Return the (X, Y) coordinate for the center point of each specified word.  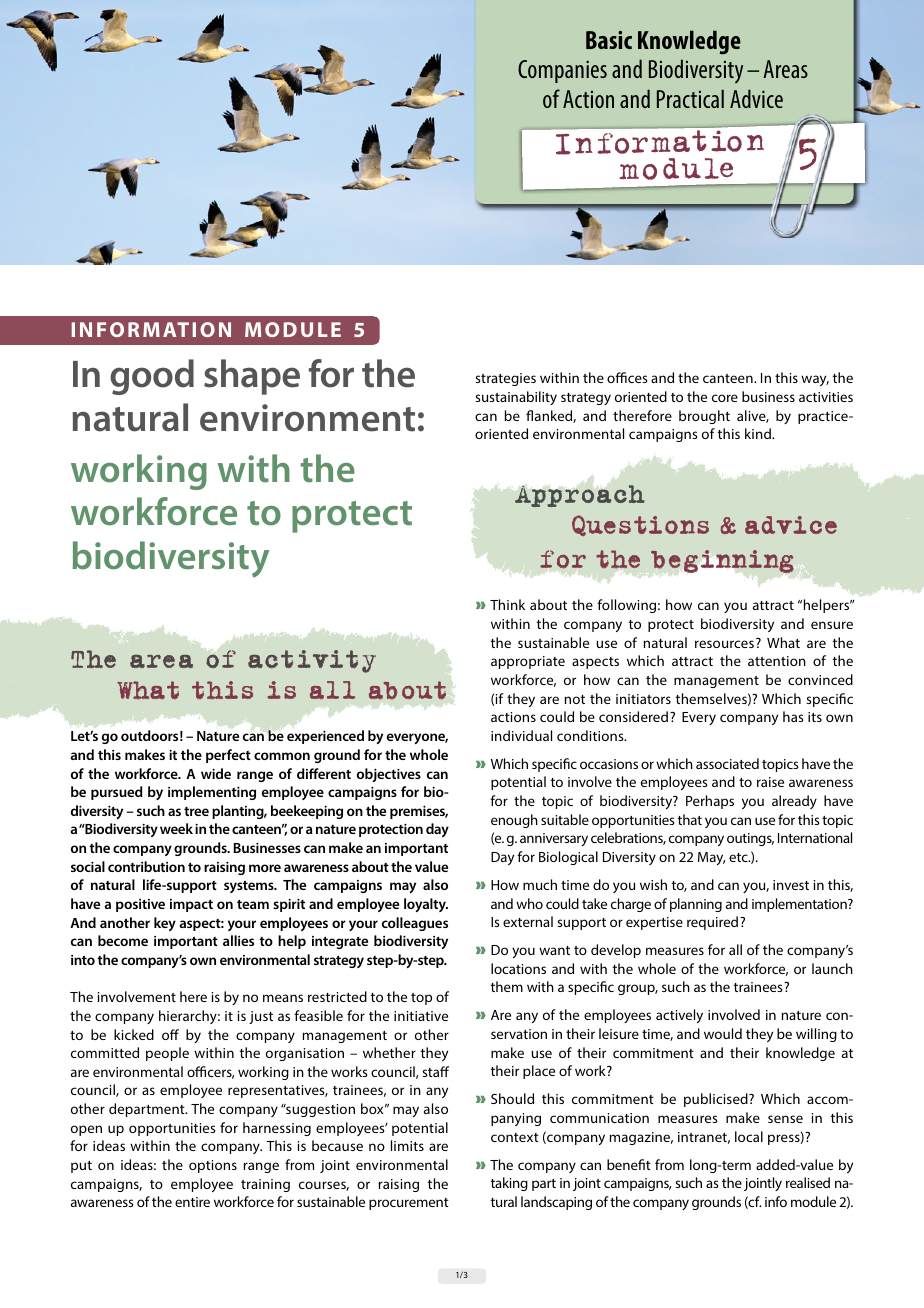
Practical (690, 98)
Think (507, 604)
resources (724, 644)
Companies (562, 71)
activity (312, 661)
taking (509, 1184)
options (213, 1166)
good (152, 377)
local (749, 1136)
